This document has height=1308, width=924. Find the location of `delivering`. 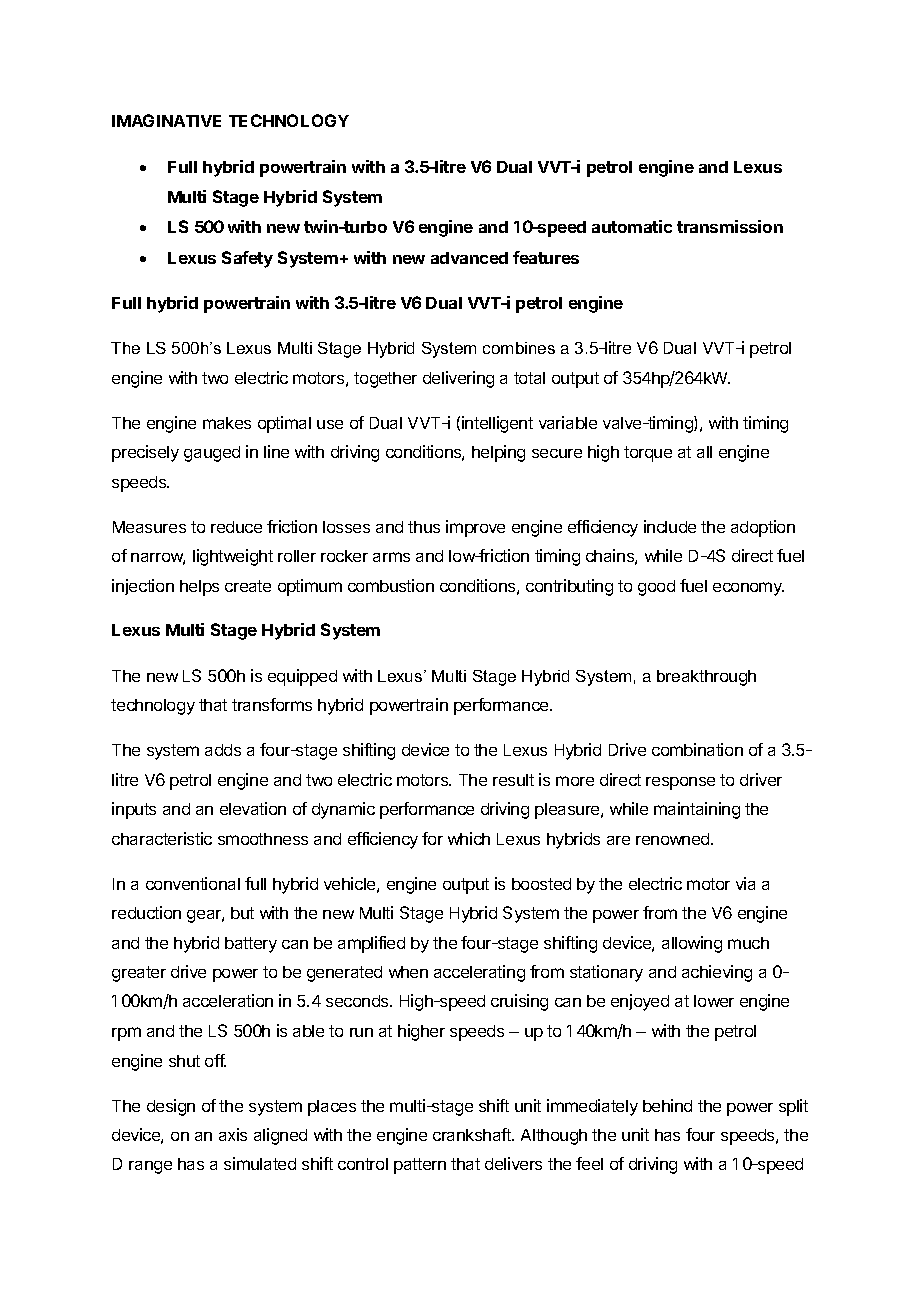

delivering is located at coordinates (458, 379).
